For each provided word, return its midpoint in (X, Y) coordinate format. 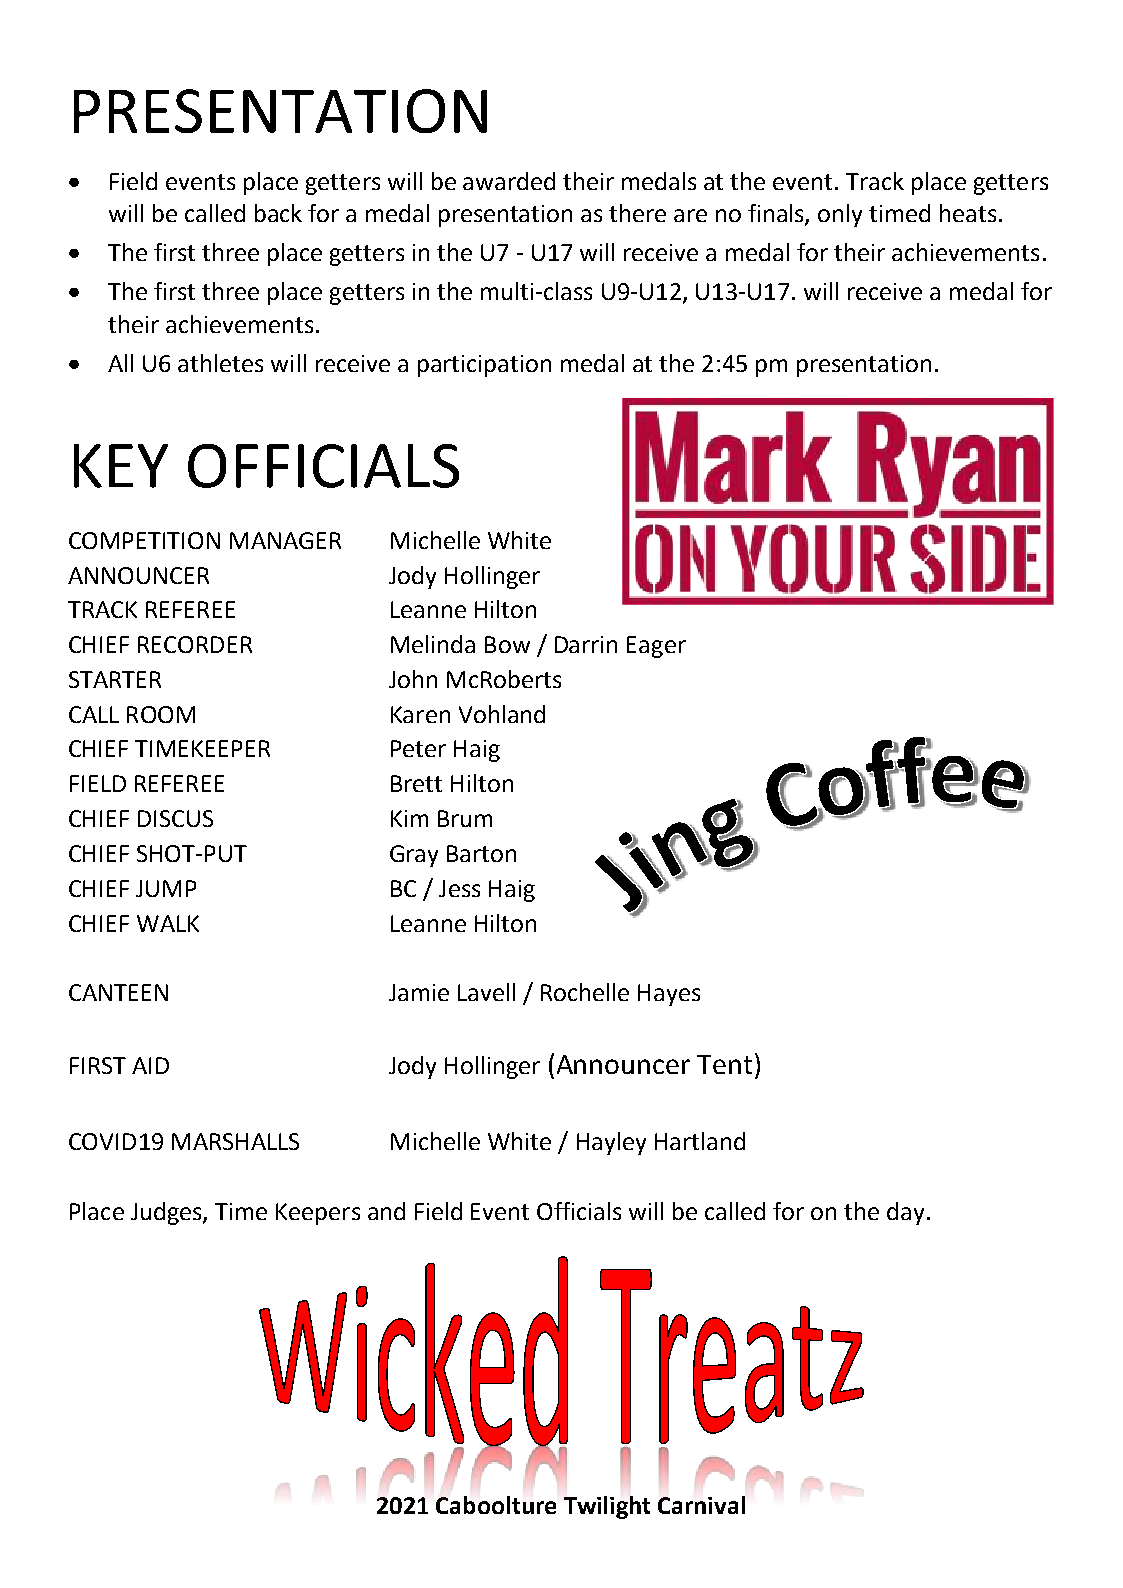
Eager (656, 647)
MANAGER (285, 540)
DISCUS (175, 818)
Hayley (611, 1143)
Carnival (701, 1505)
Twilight (607, 1507)
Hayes (669, 995)
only (840, 215)
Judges (167, 1213)
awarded (509, 181)
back (278, 213)
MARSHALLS (235, 1141)
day (905, 1213)
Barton (481, 853)
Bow (507, 644)
